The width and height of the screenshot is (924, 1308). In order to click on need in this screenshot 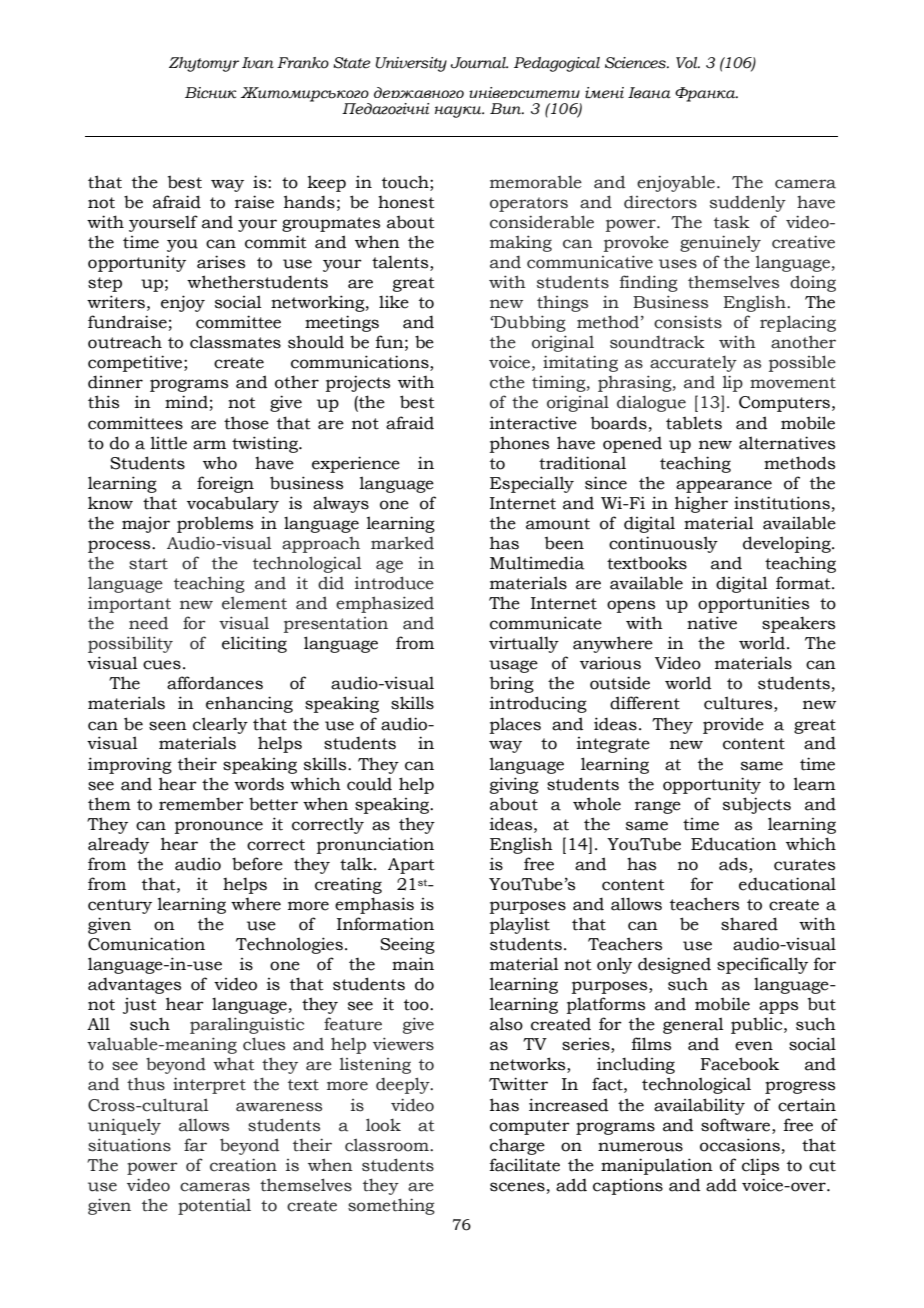, I will do `click(148, 623)`.
